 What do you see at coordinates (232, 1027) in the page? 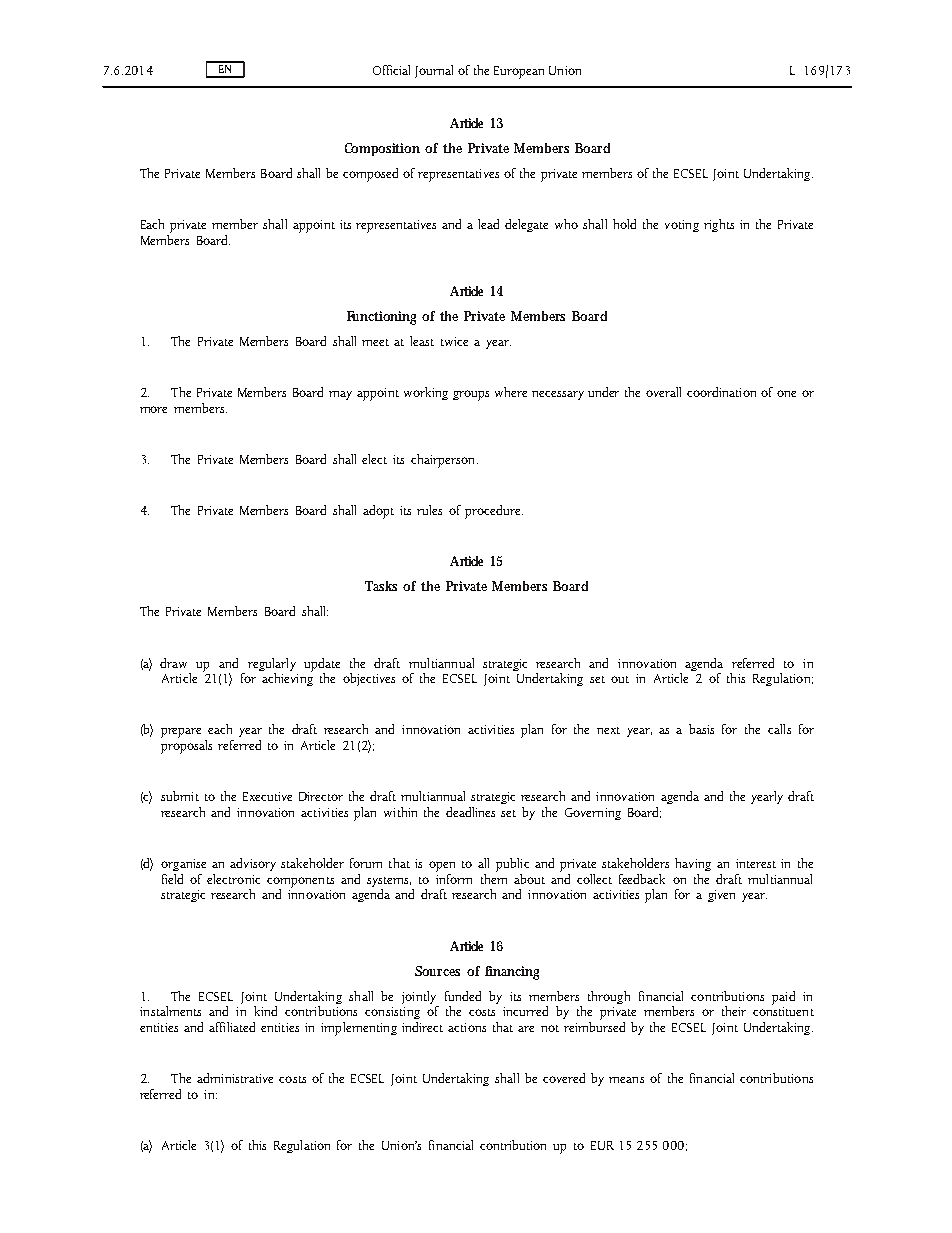
I see `affiliated` at bounding box center [232, 1027].
